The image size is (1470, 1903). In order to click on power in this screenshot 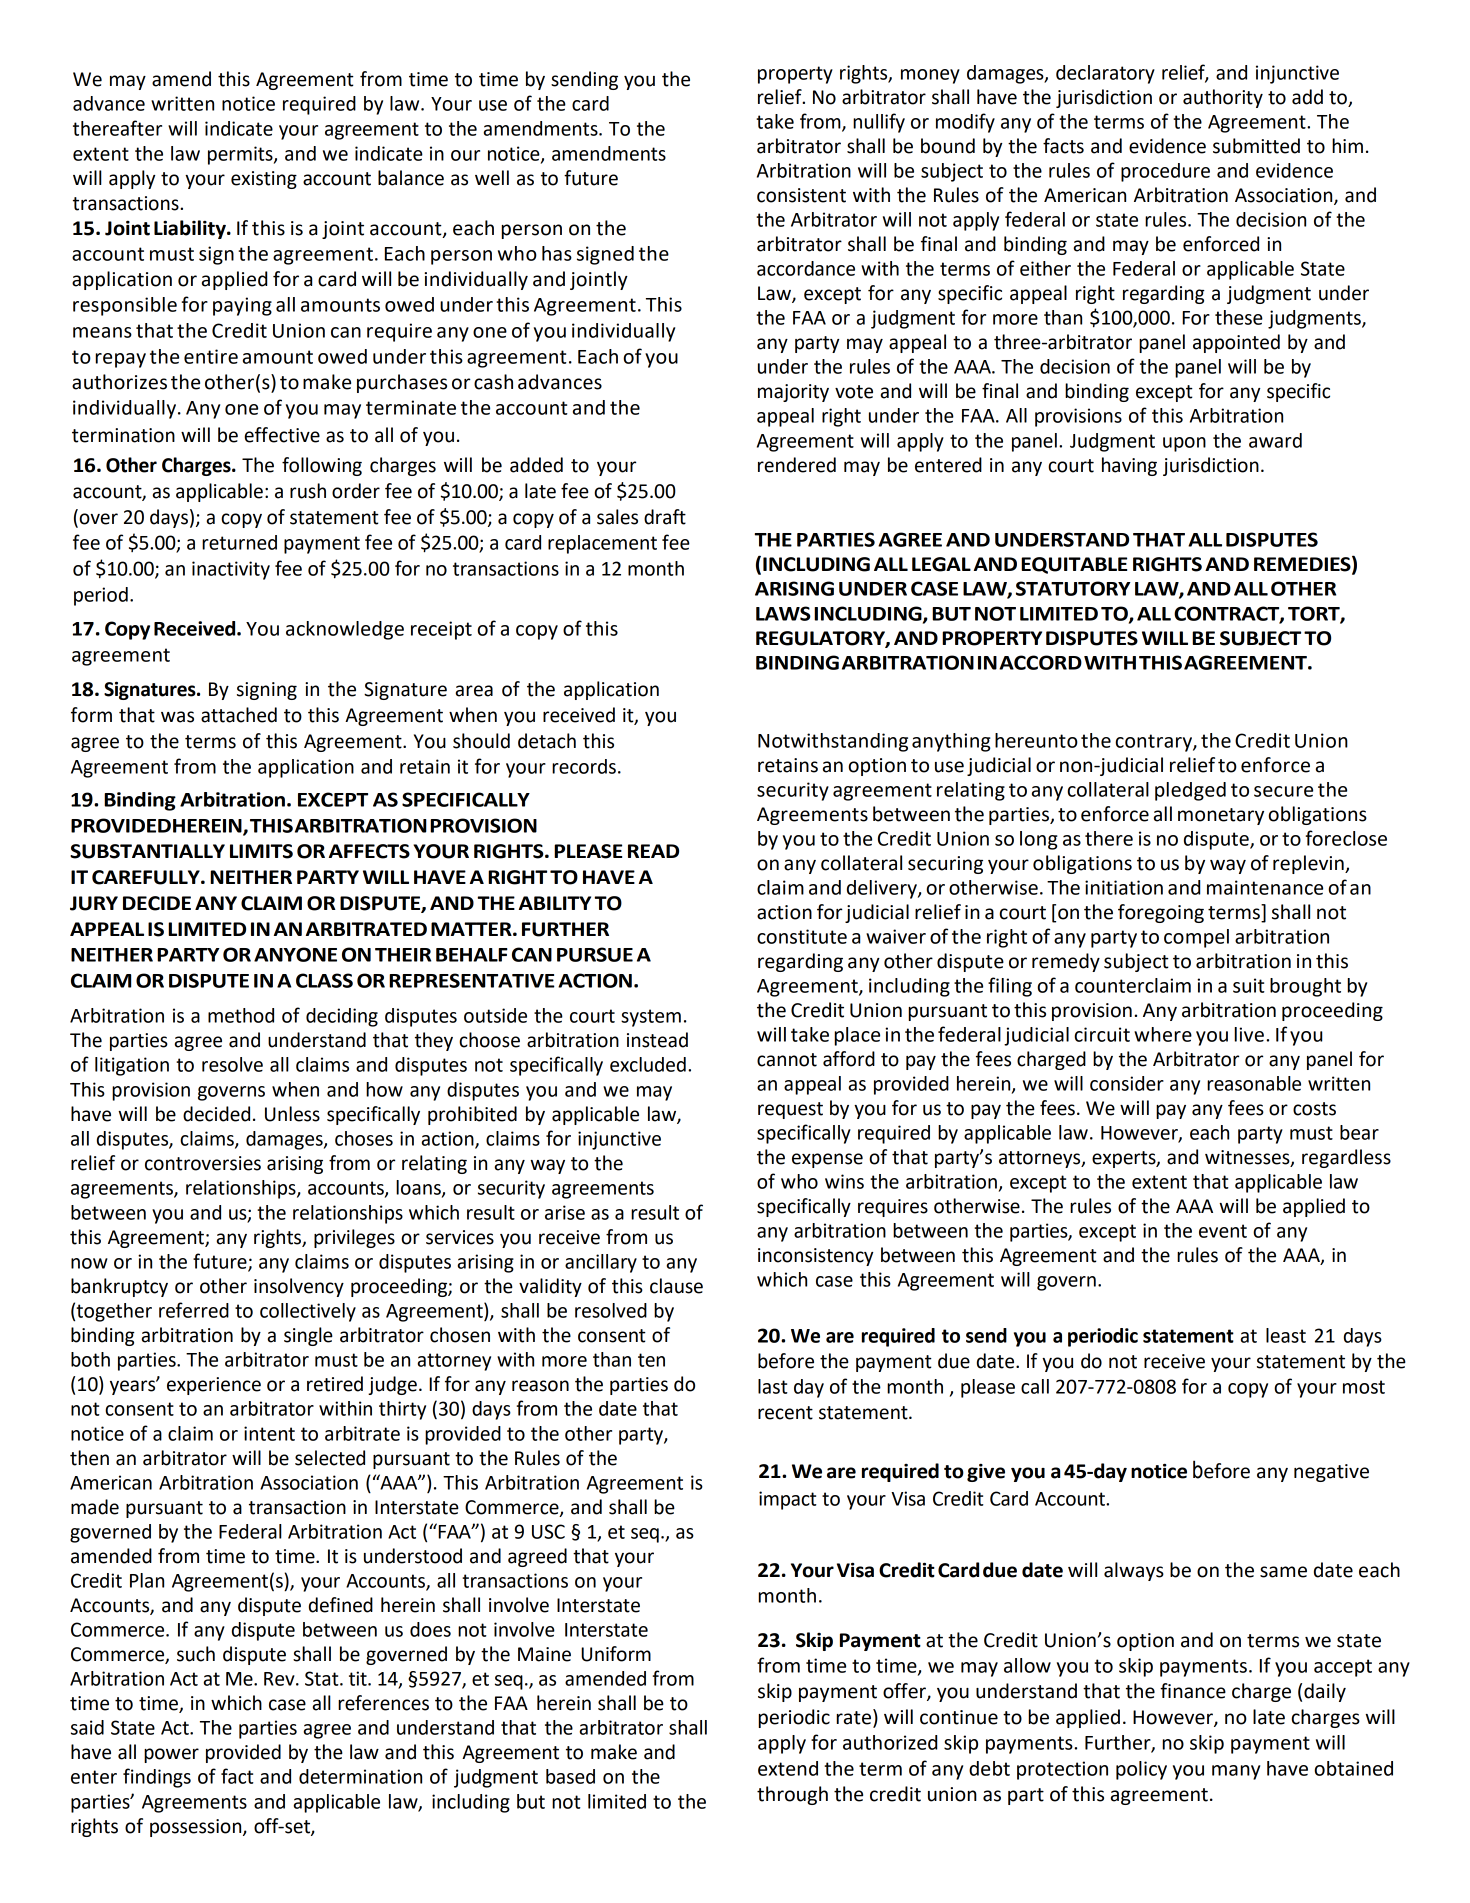, I will do `click(171, 1755)`.
